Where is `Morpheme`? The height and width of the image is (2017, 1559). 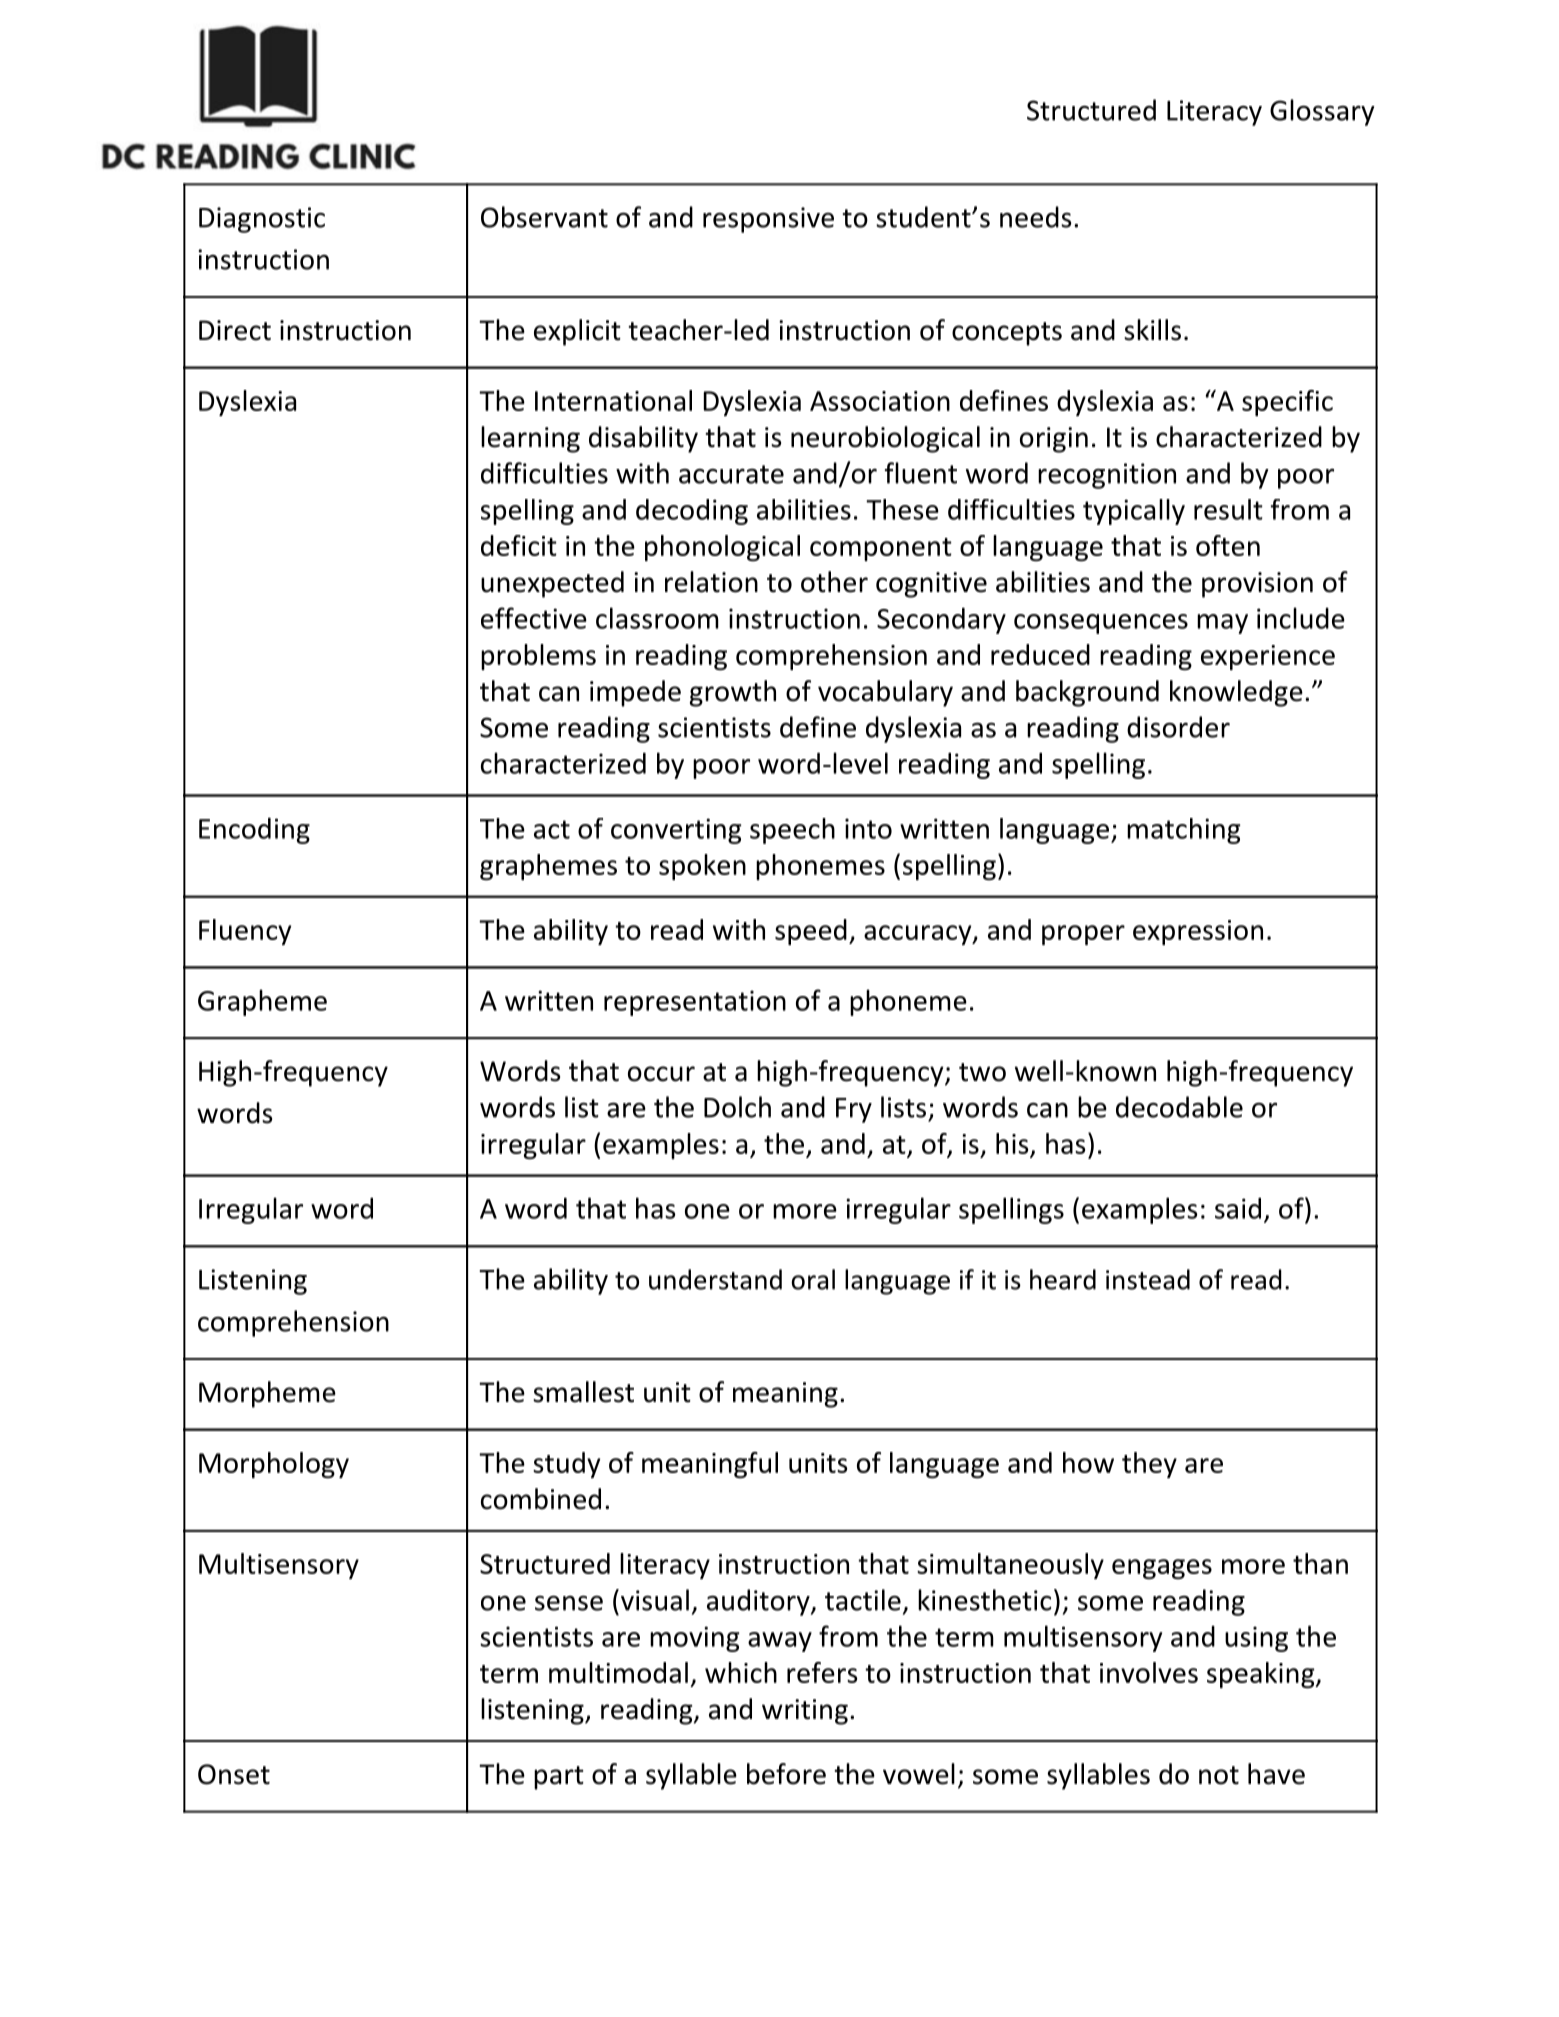
Morpheme is located at coordinates (267, 1394).
